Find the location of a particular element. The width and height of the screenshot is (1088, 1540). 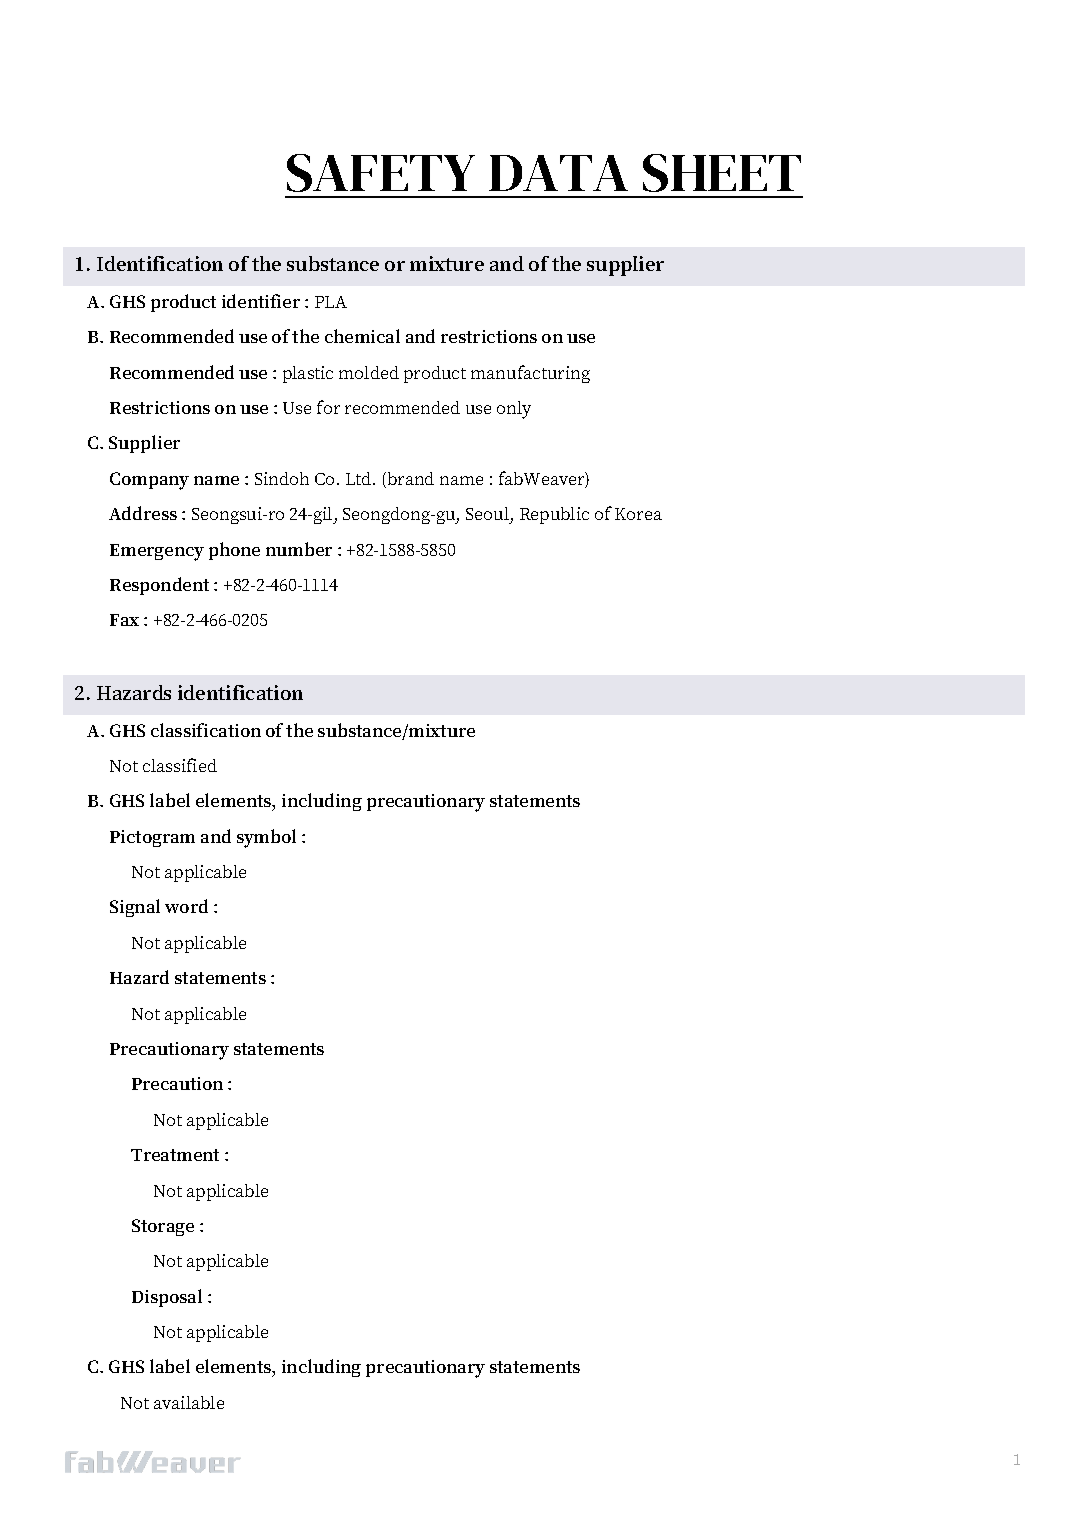

brand is located at coordinates (409, 480).
